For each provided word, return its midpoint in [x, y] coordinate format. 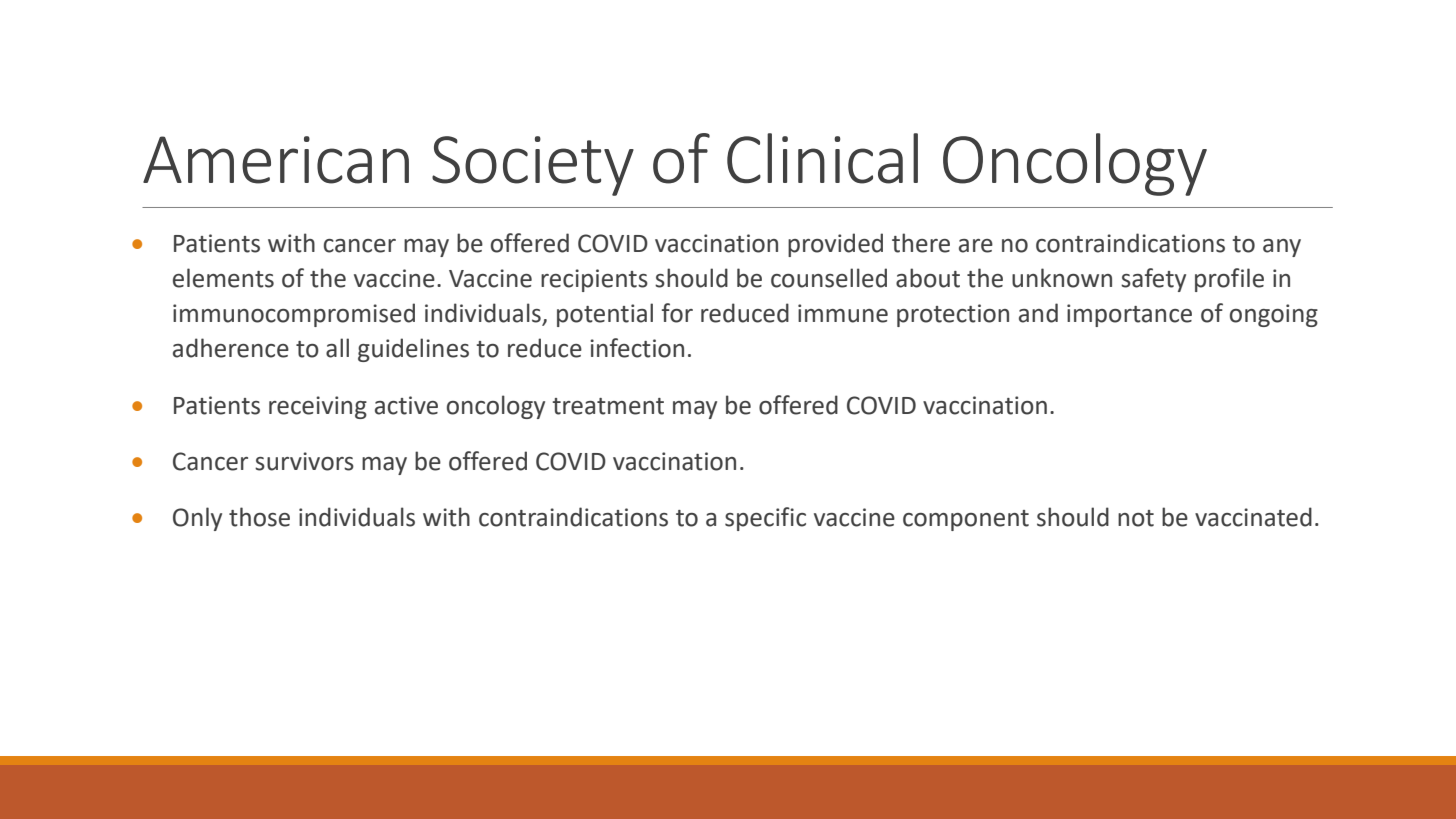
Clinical [822, 158]
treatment [608, 406]
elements [223, 278]
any [1282, 248]
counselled [829, 278]
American [276, 160]
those [259, 517]
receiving [318, 407]
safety [1153, 280]
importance [1129, 315]
